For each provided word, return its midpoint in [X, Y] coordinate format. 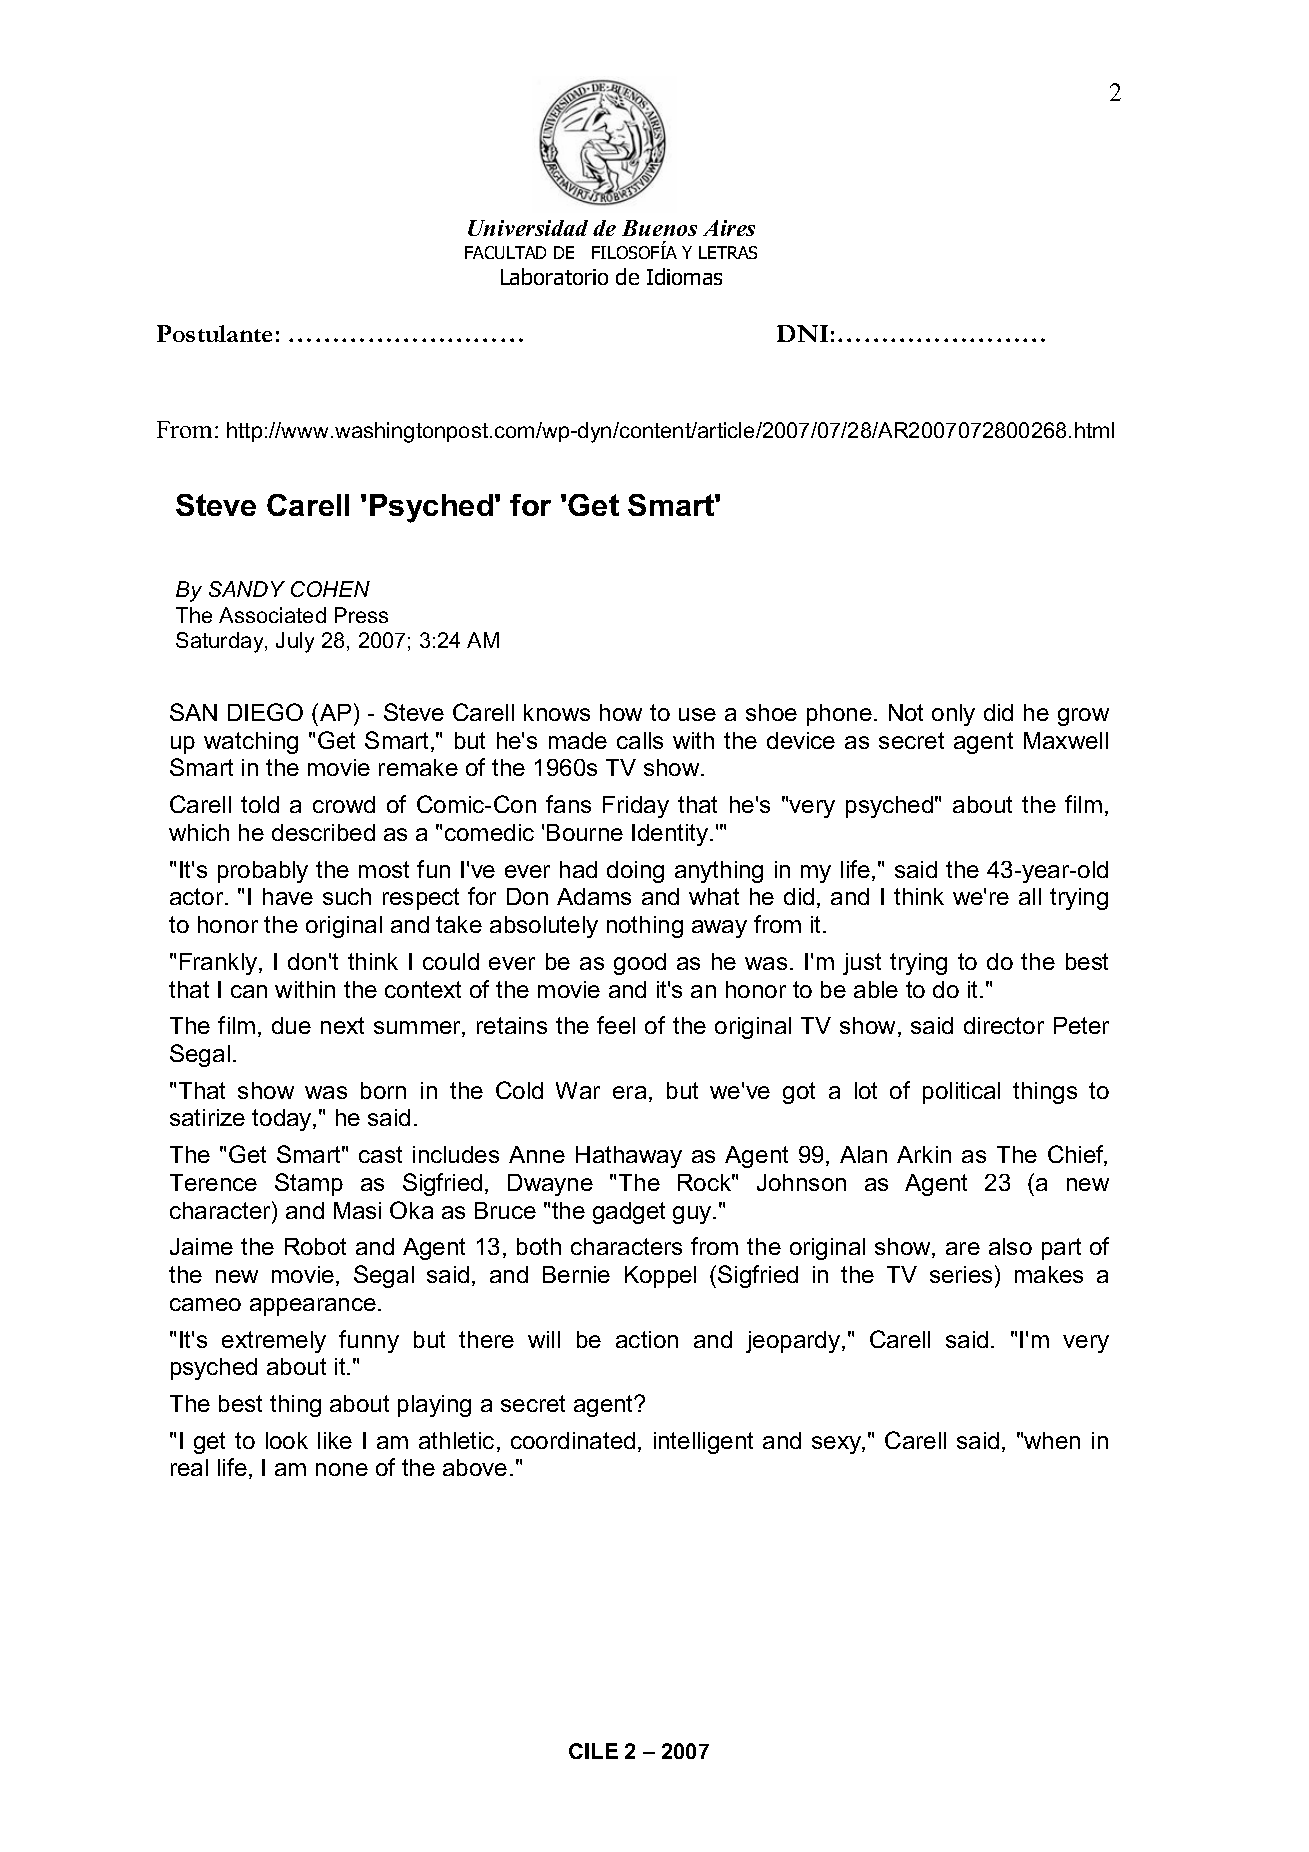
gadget [629, 1213]
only [953, 715]
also [1010, 1246]
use [697, 714]
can [249, 991]
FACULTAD [505, 252]
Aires [729, 228]
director [1004, 1025]
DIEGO [265, 712]
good [640, 964]
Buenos [659, 228]
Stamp [309, 1184]
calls [640, 740]
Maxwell [1066, 740]
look [287, 1440]
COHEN [330, 589]
